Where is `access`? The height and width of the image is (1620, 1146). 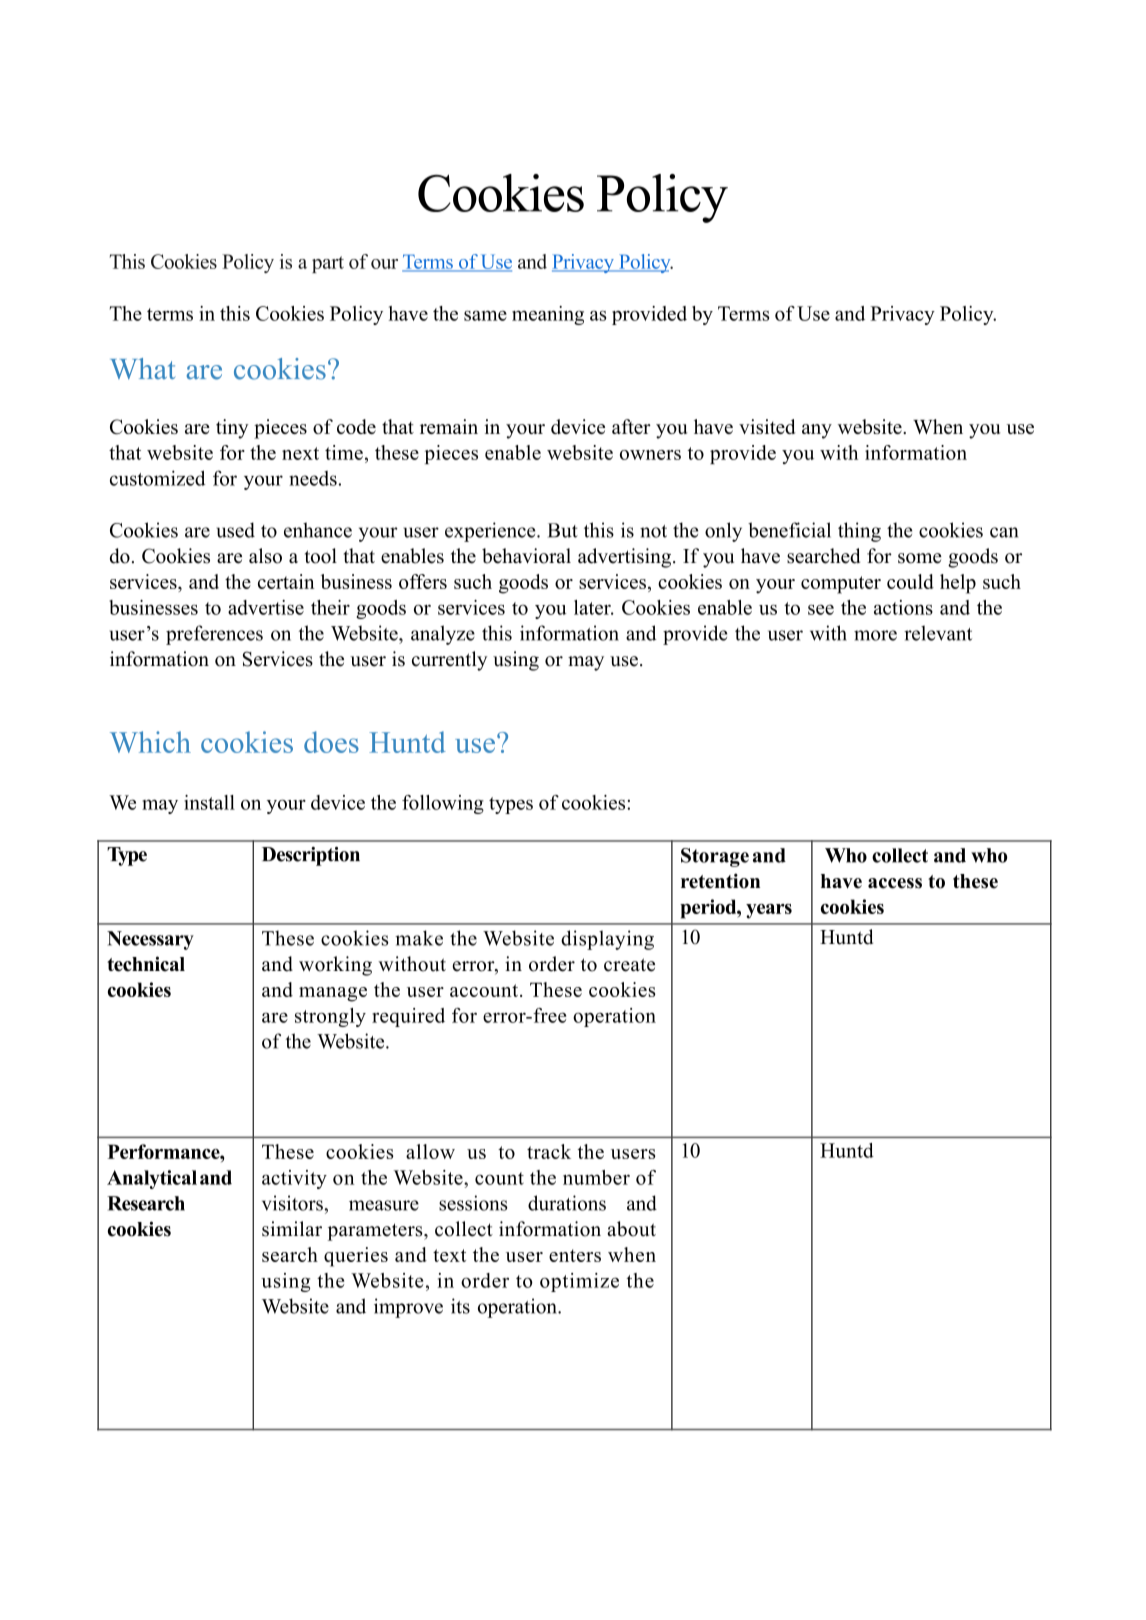 access is located at coordinates (895, 883).
